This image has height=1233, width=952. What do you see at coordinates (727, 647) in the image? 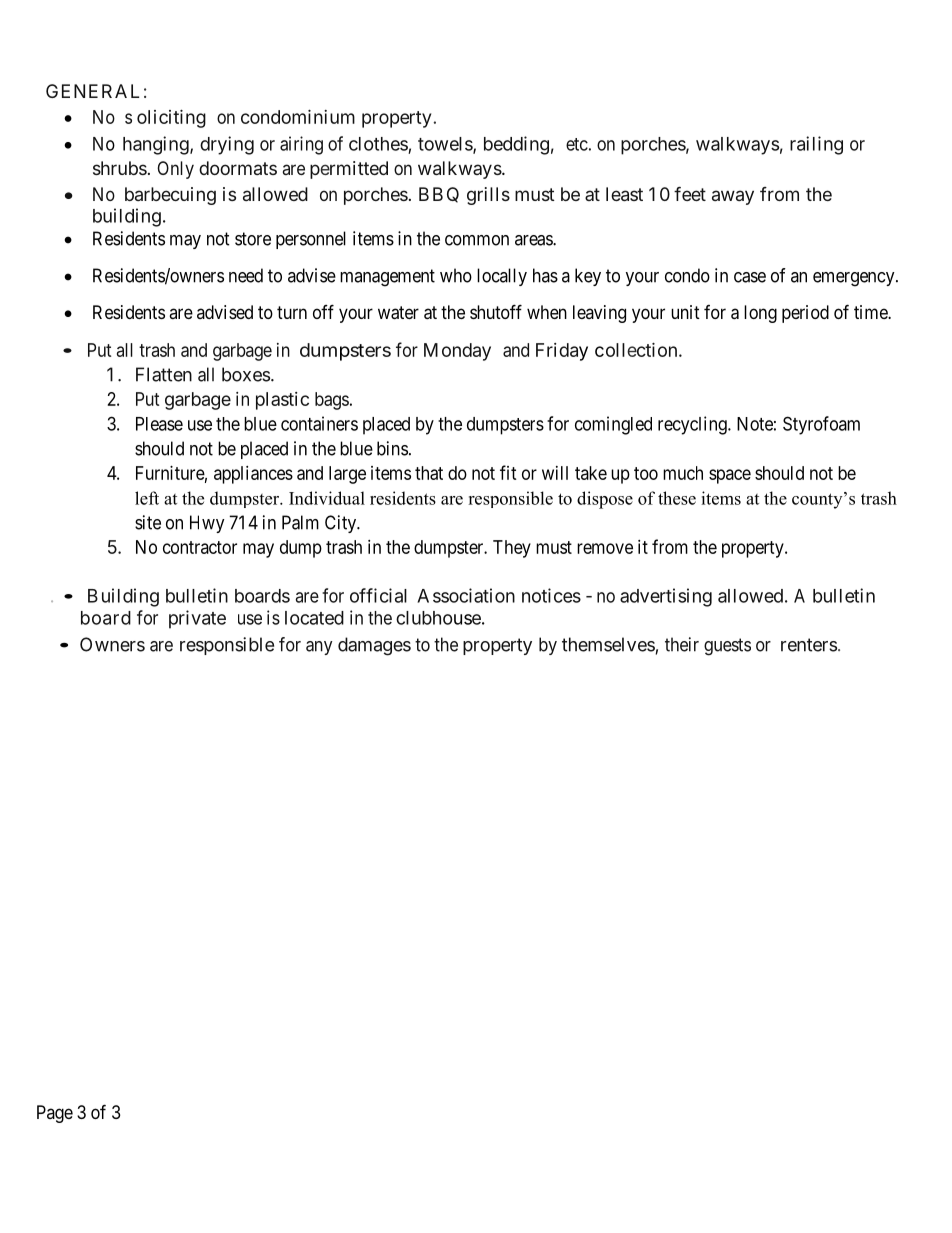
I see `guests` at bounding box center [727, 647].
